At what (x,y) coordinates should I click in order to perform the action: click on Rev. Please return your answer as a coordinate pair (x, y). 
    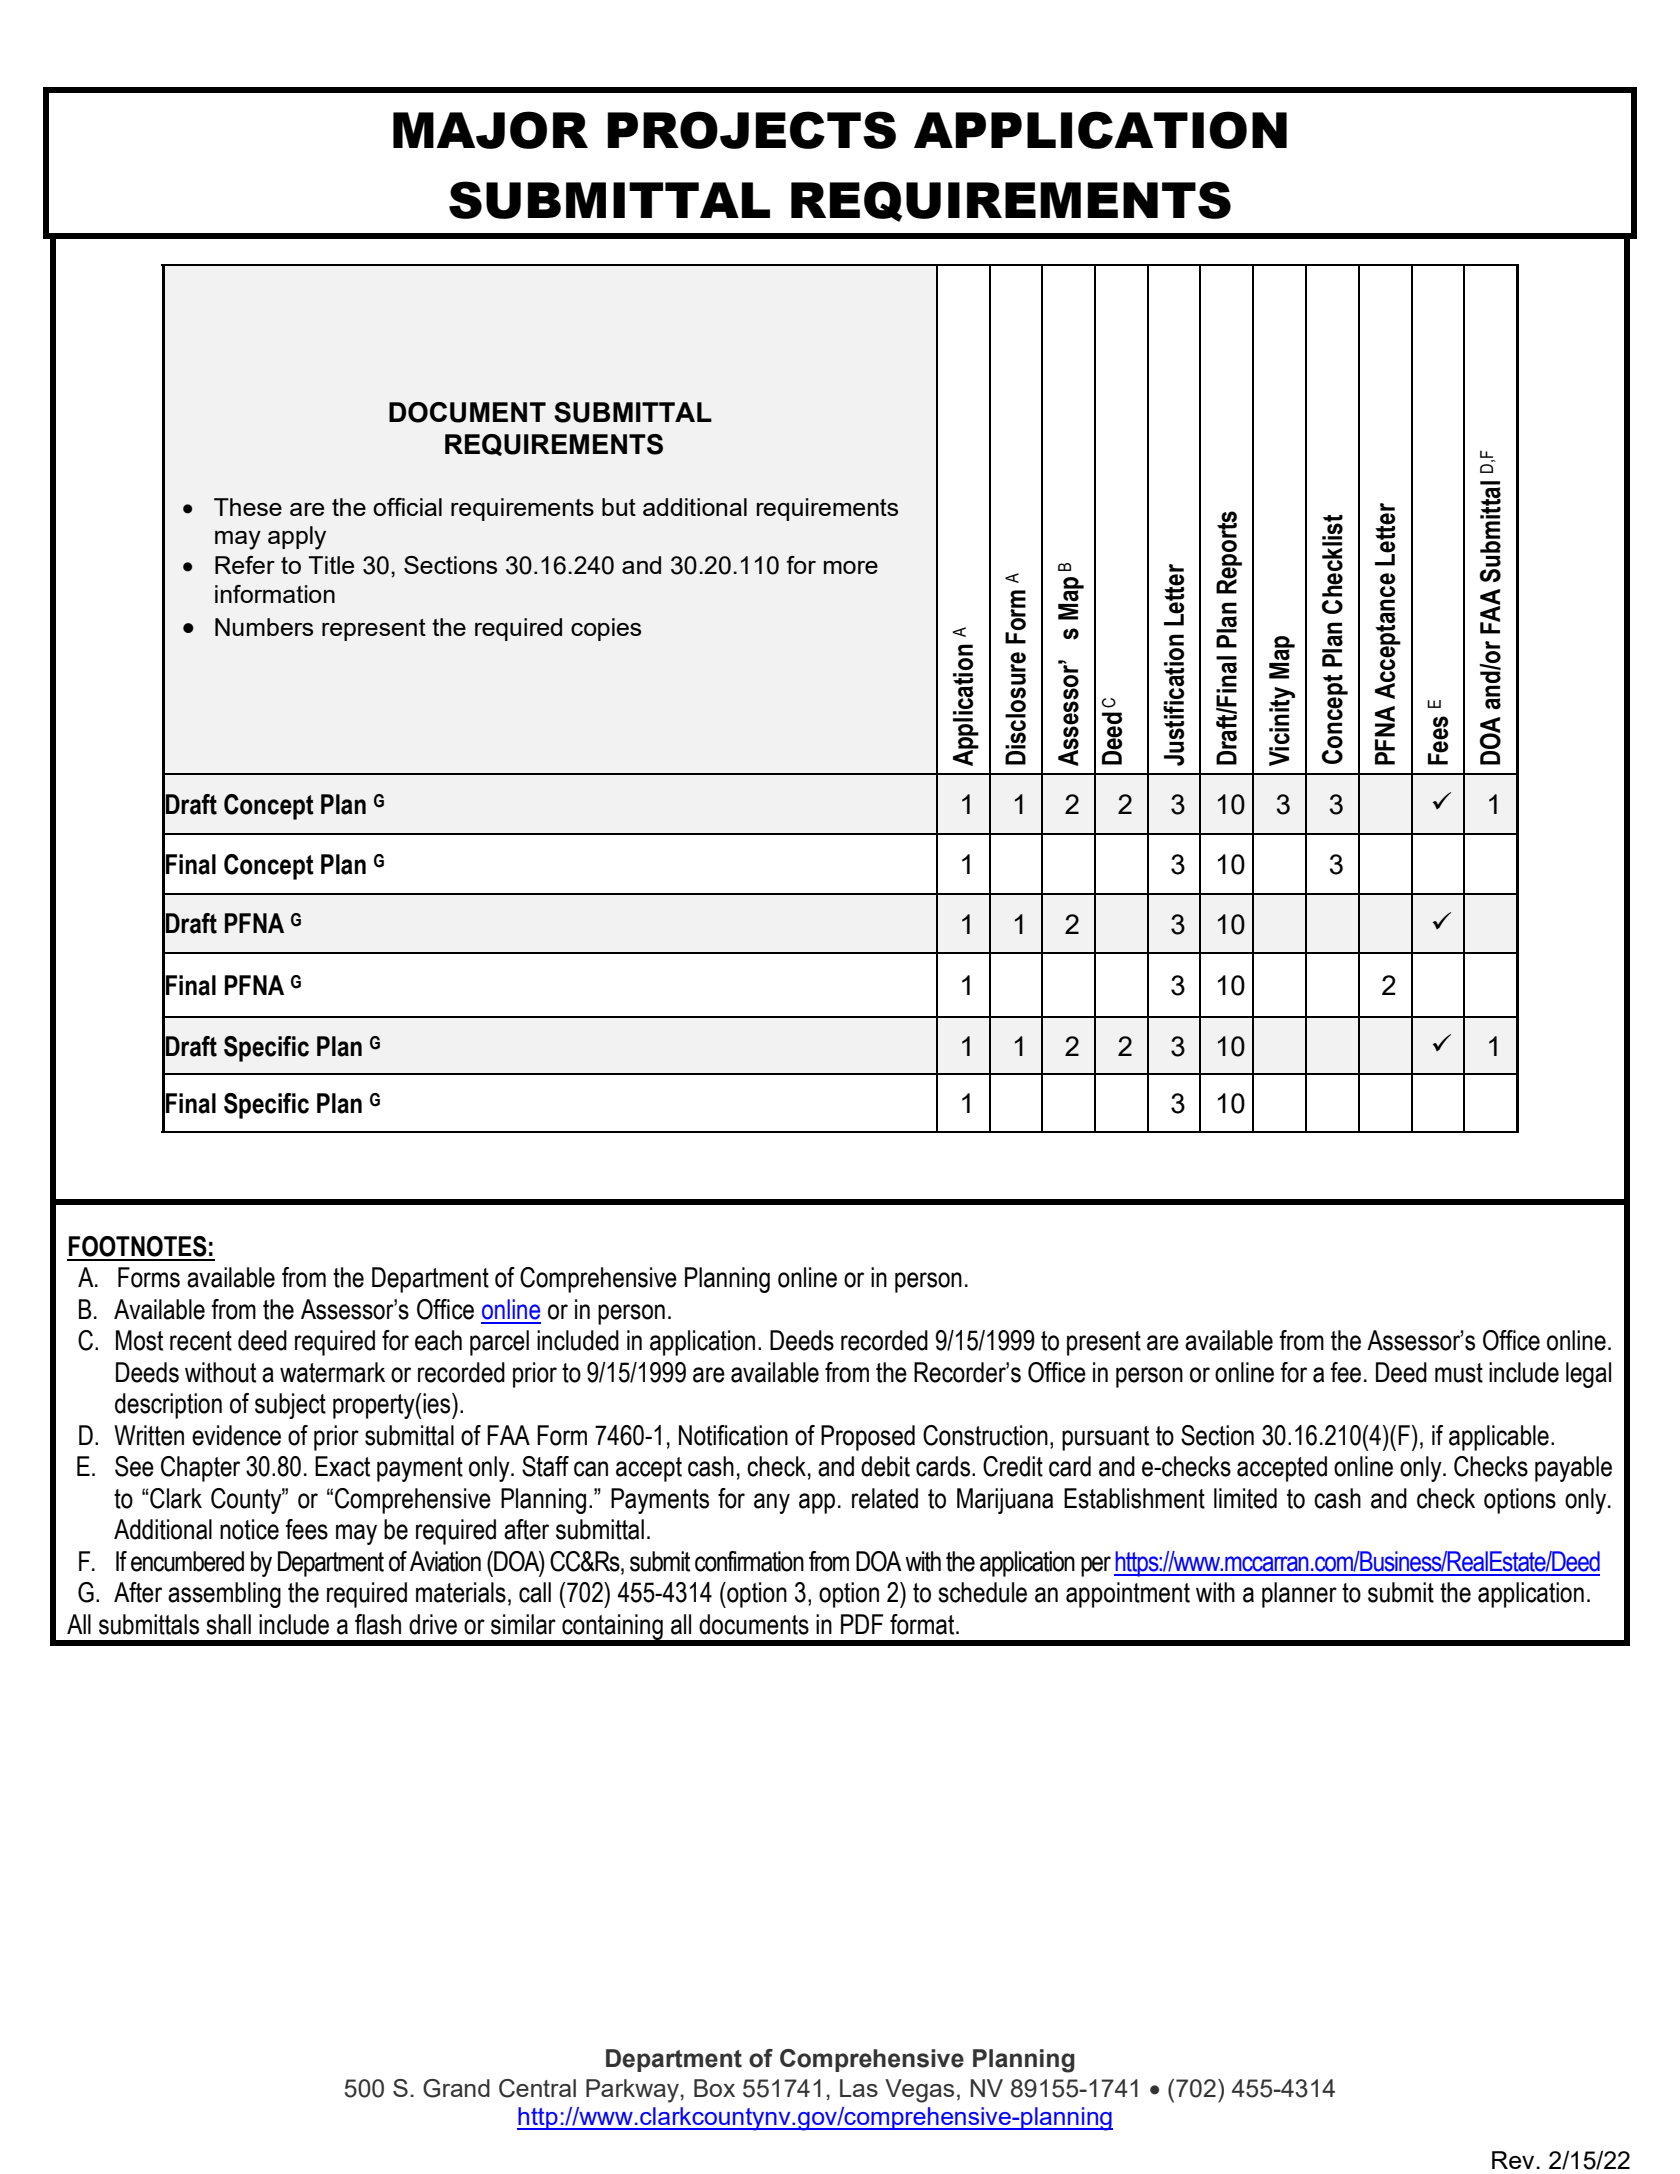
    Looking at the image, I should click on (1514, 2160).
